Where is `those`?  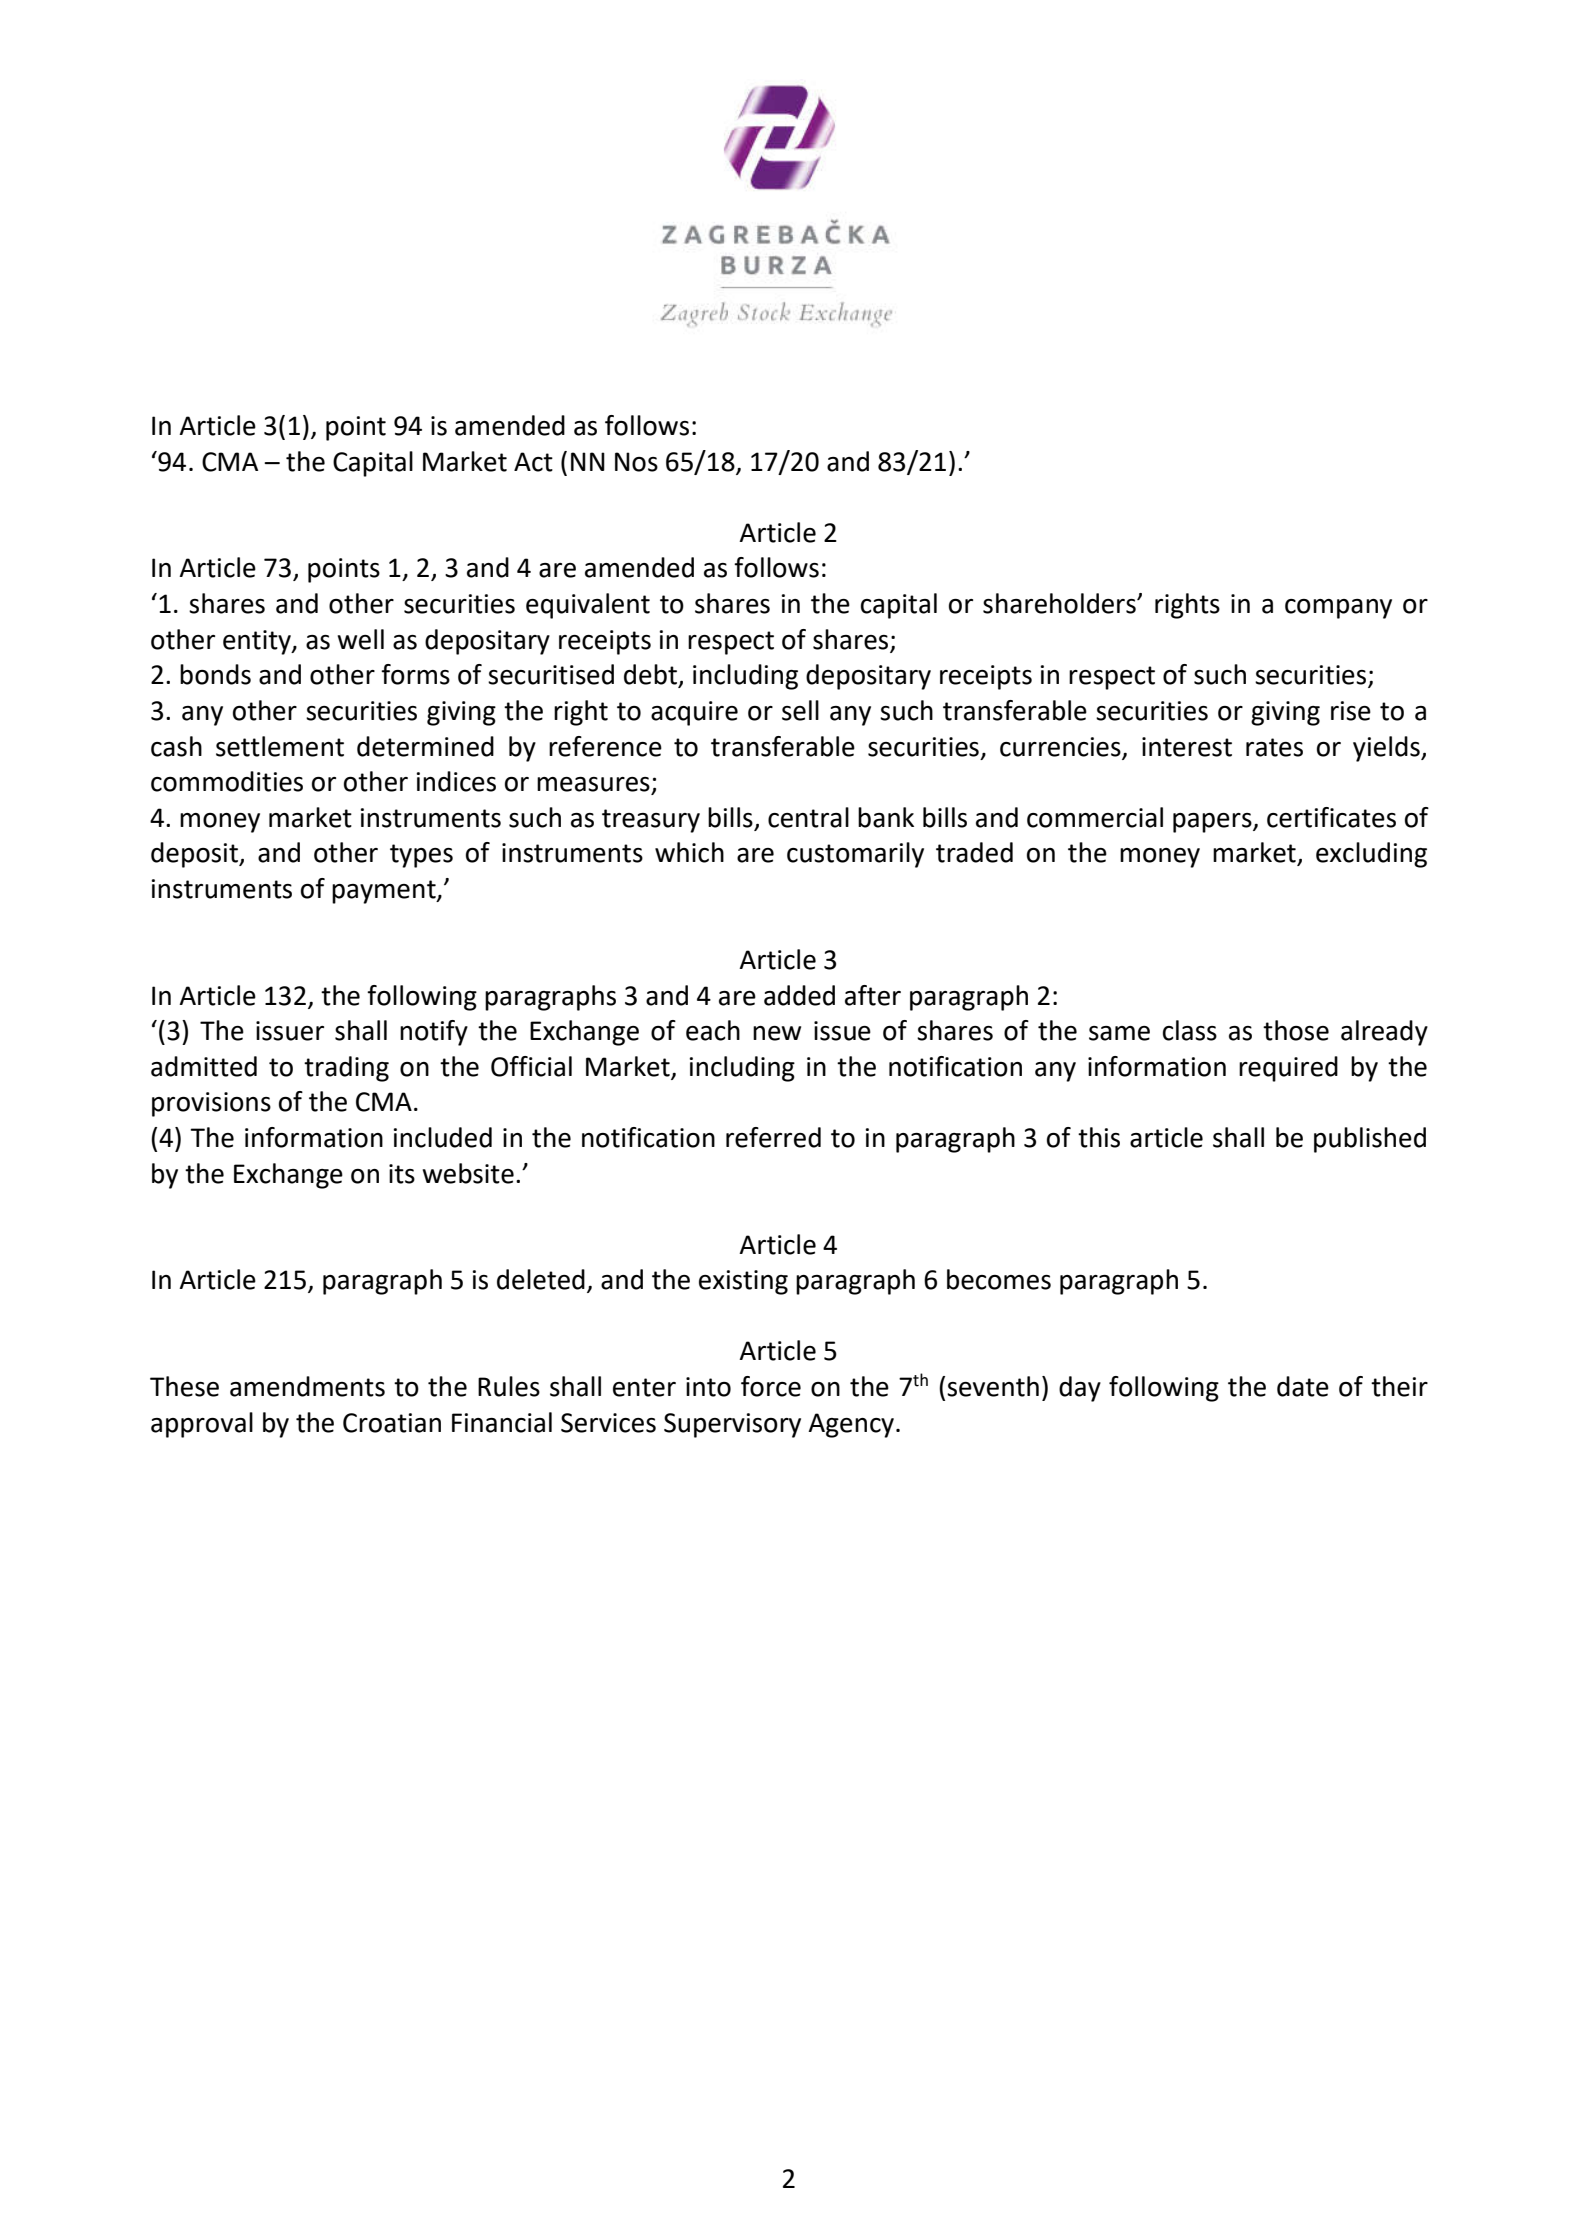
those is located at coordinates (1296, 1030).
